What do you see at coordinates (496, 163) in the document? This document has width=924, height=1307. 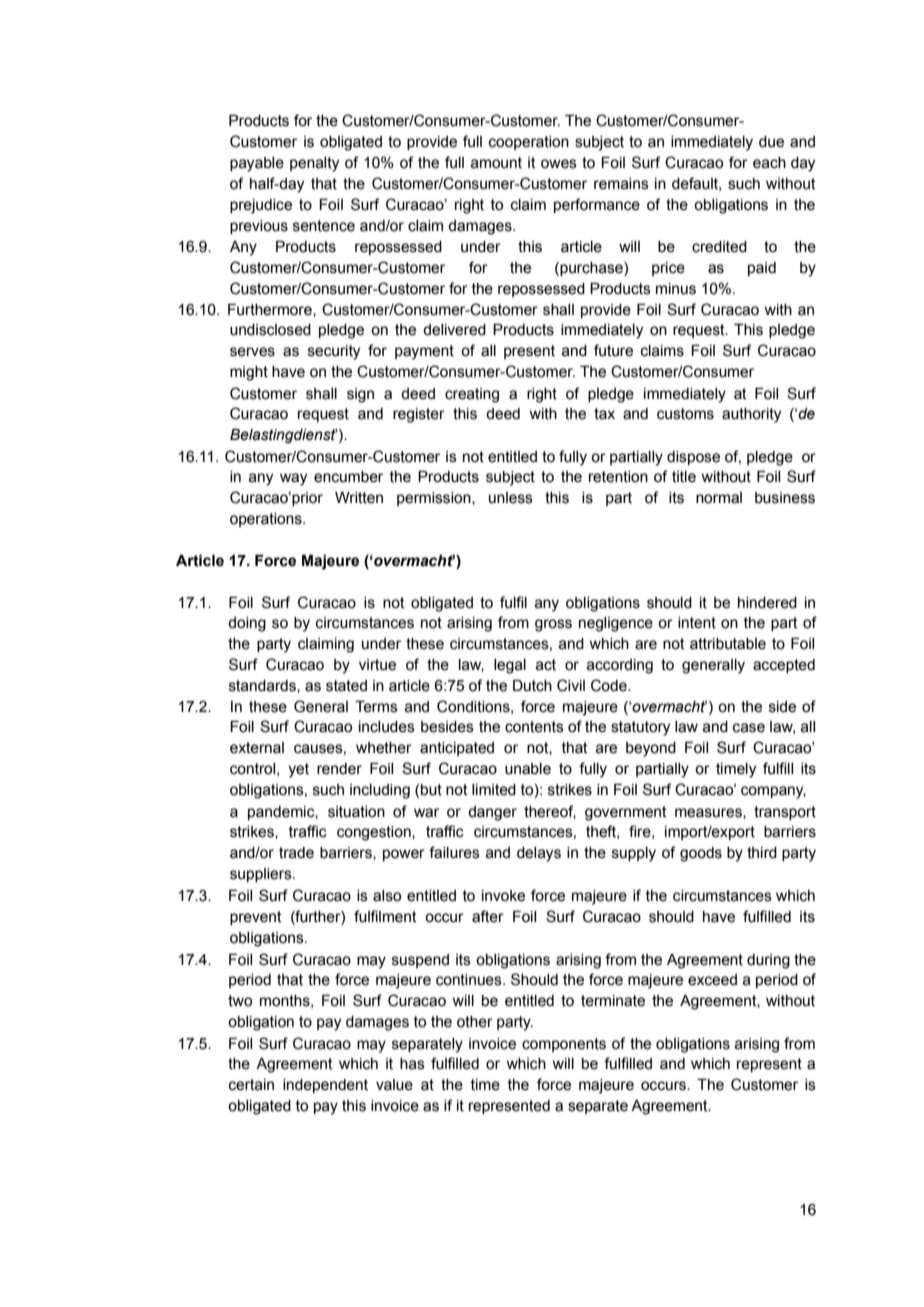 I see `amount` at bounding box center [496, 163].
